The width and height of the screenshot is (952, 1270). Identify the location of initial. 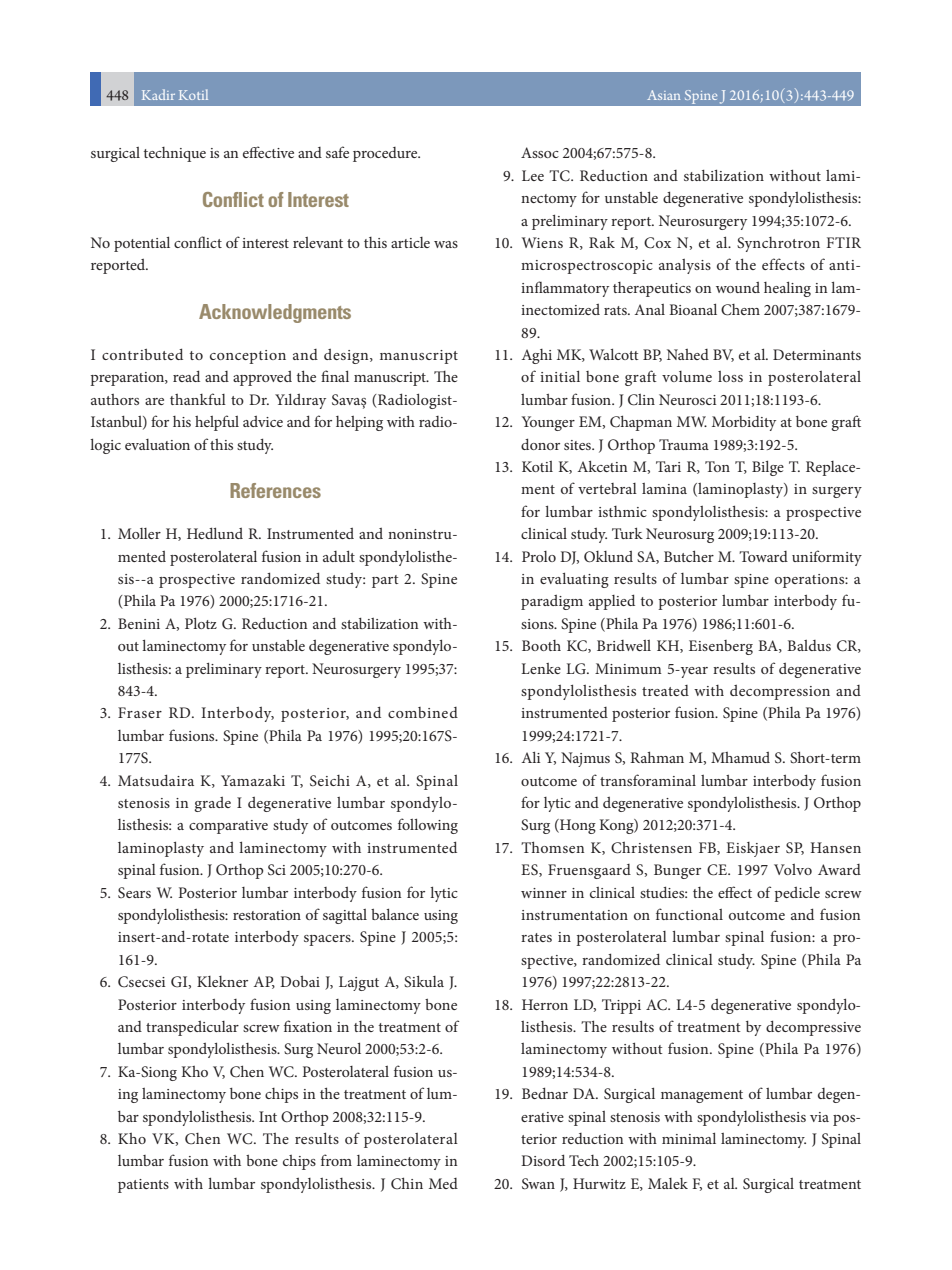
(560, 376).
